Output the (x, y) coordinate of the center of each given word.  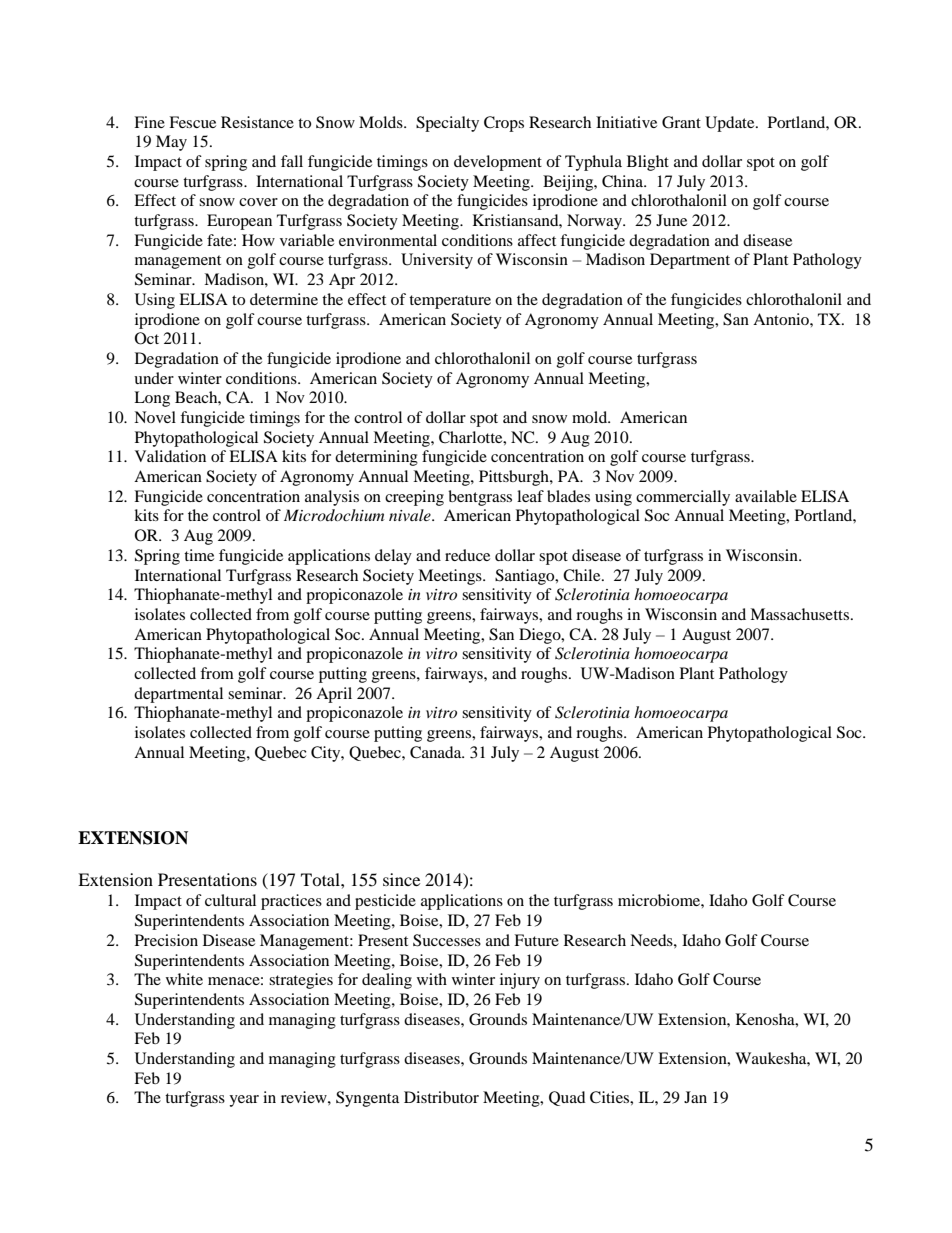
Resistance (257, 122)
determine (284, 299)
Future (536, 940)
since (401, 879)
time (199, 555)
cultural (230, 900)
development (498, 163)
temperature (450, 302)
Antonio (782, 319)
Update (731, 124)
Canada (437, 752)
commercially (683, 498)
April (334, 695)
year (244, 1101)
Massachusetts (801, 614)
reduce (467, 555)
